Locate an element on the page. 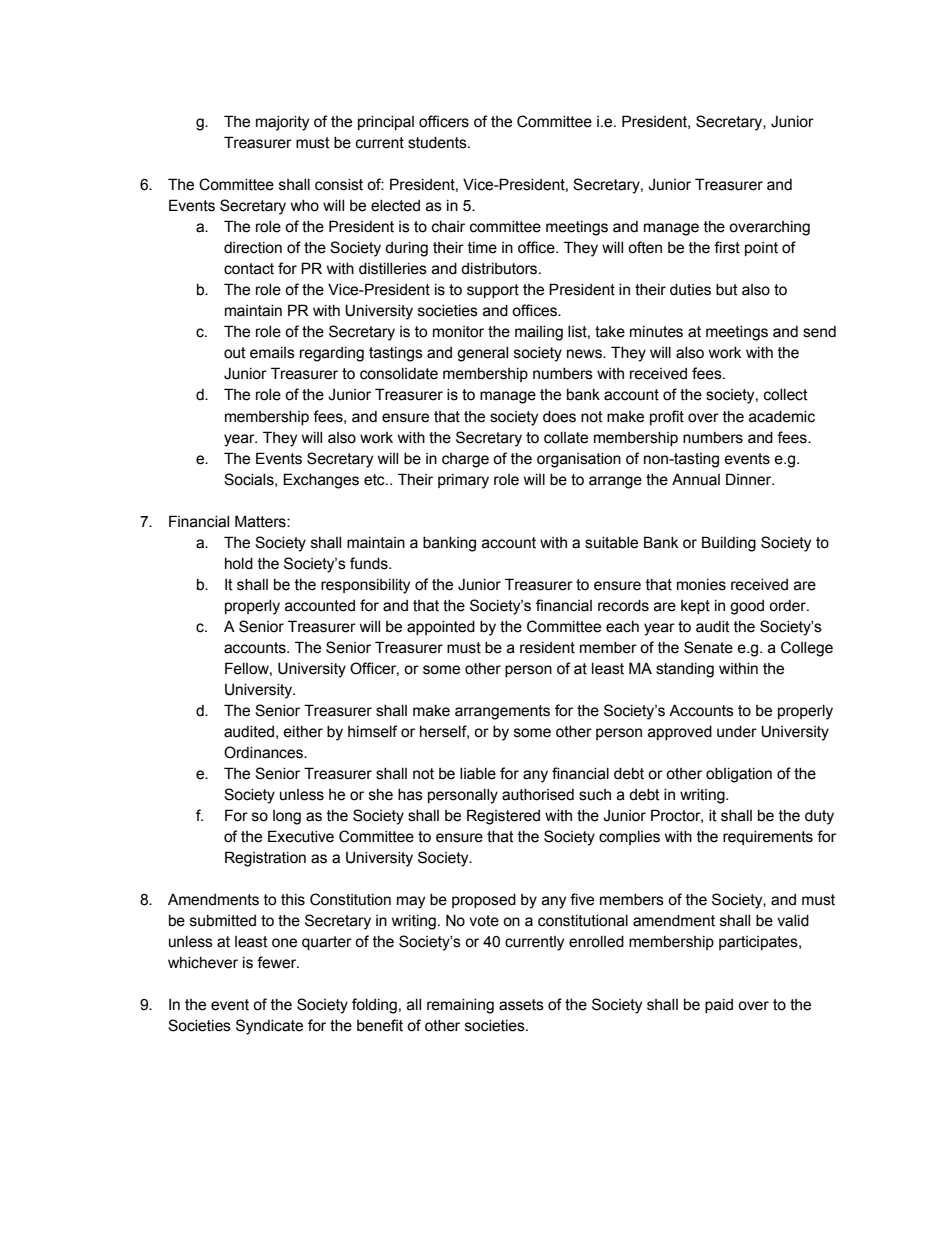  Dinner is located at coordinates (750, 479).
